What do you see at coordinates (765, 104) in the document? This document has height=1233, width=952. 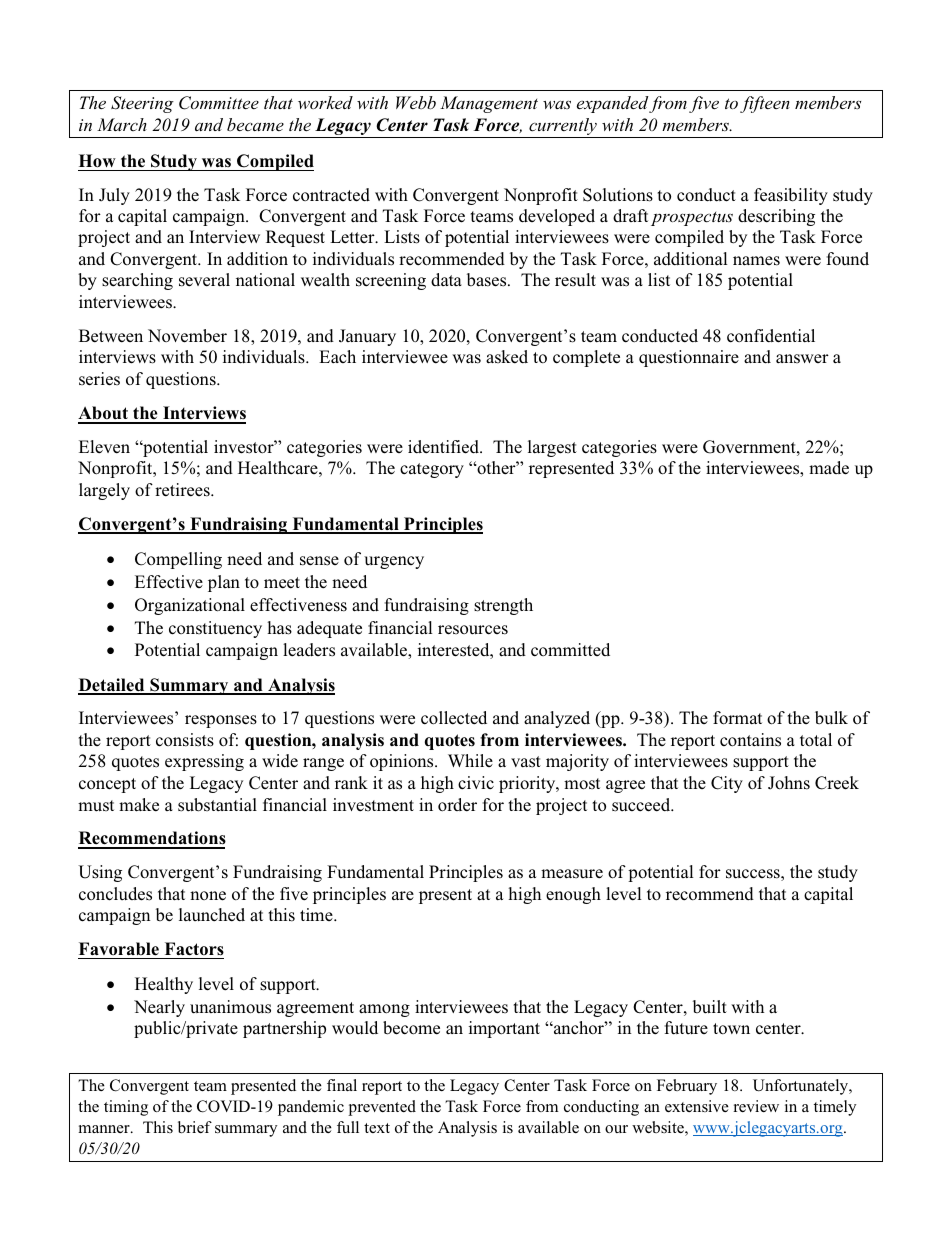 I see `fifteen` at bounding box center [765, 104].
